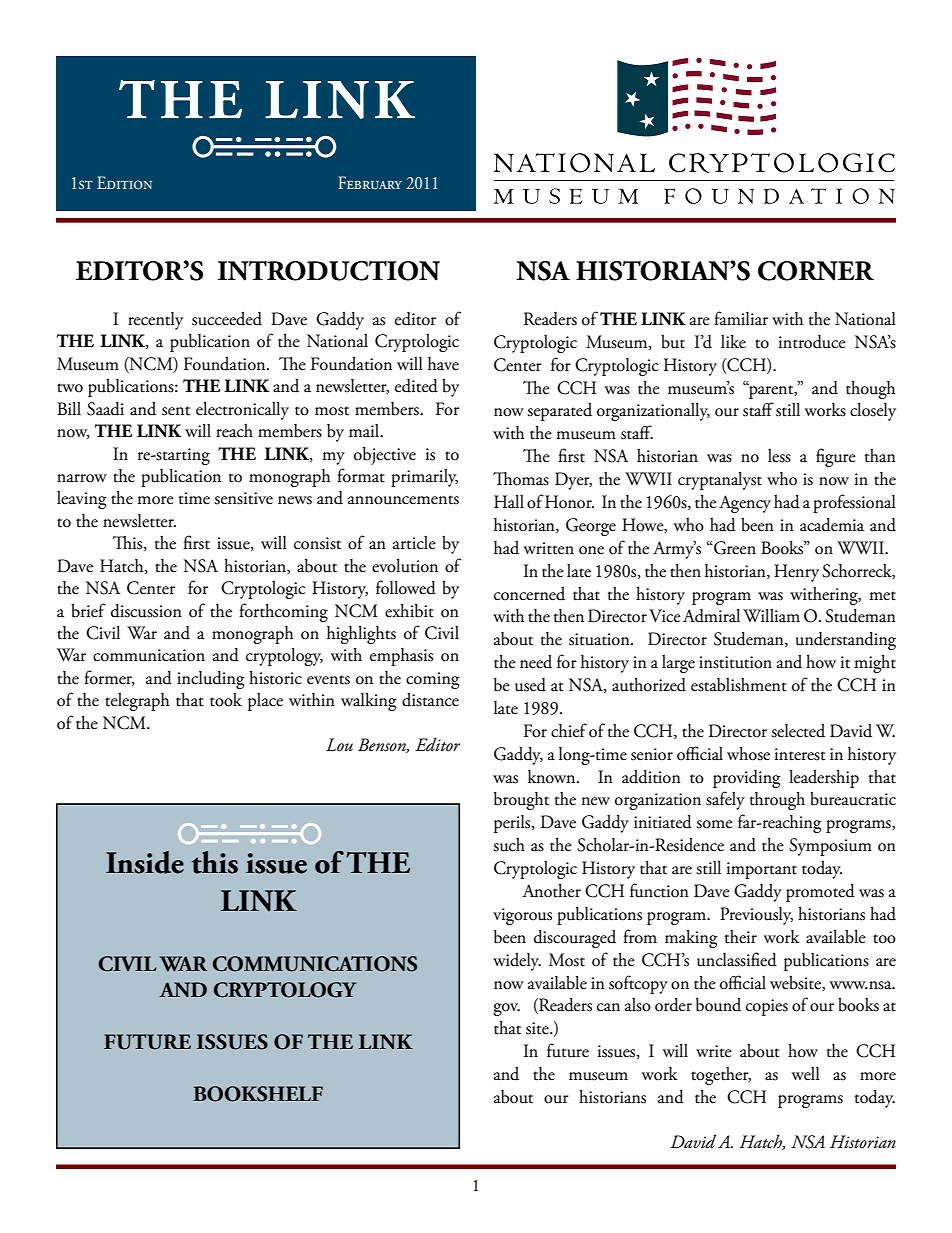 The image size is (952, 1233). I want to click on sent, so click(176, 411).
